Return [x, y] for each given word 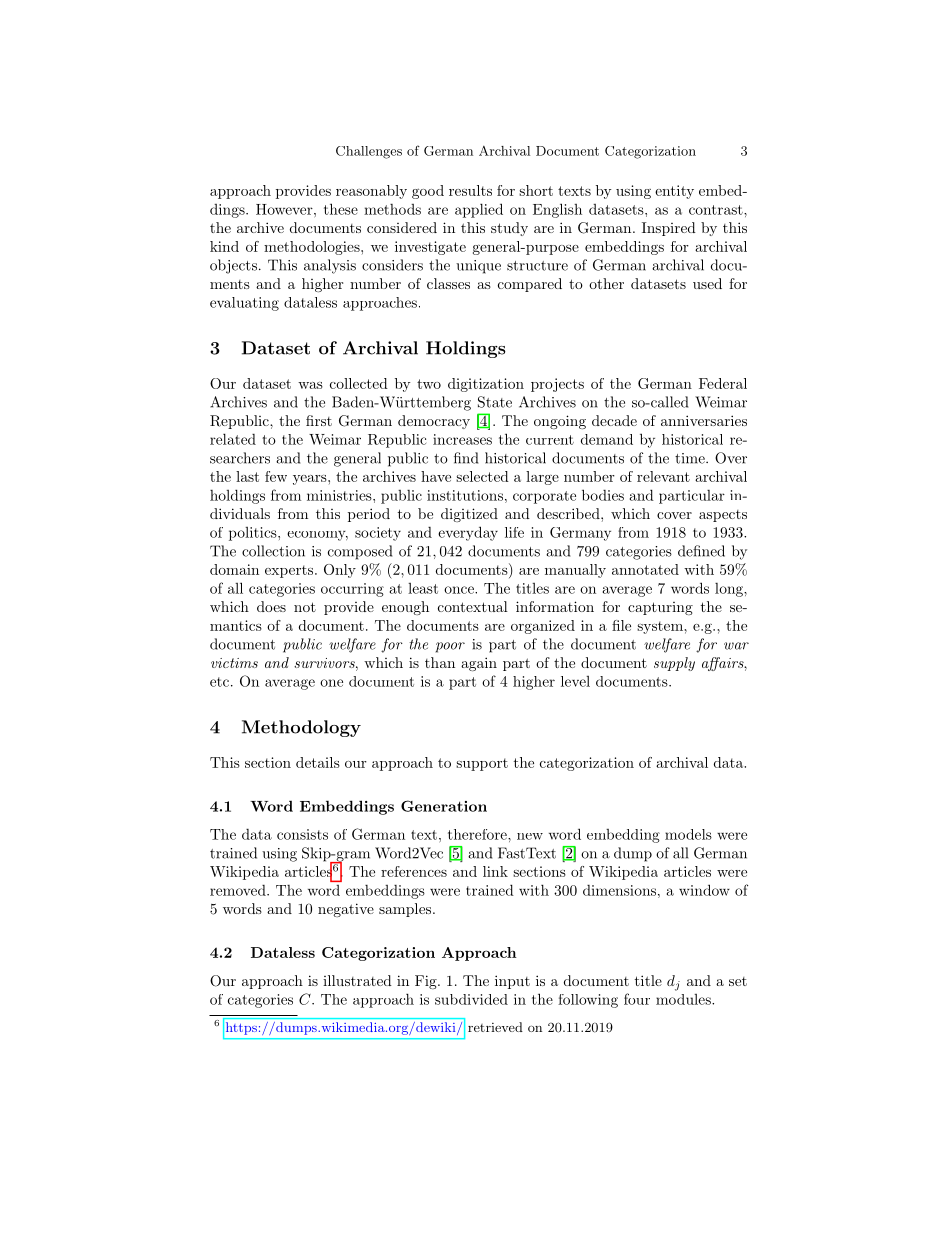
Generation [444, 806]
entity [674, 192]
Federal [723, 383]
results [470, 190]
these [341, 209]
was [310, 385]
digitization [486, 385]
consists [302, 834]
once [460, 590]
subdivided [471, 999]
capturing [660, 608]
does [271, 606]
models [688, 834]
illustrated [357, 980]
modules [684, 999]
